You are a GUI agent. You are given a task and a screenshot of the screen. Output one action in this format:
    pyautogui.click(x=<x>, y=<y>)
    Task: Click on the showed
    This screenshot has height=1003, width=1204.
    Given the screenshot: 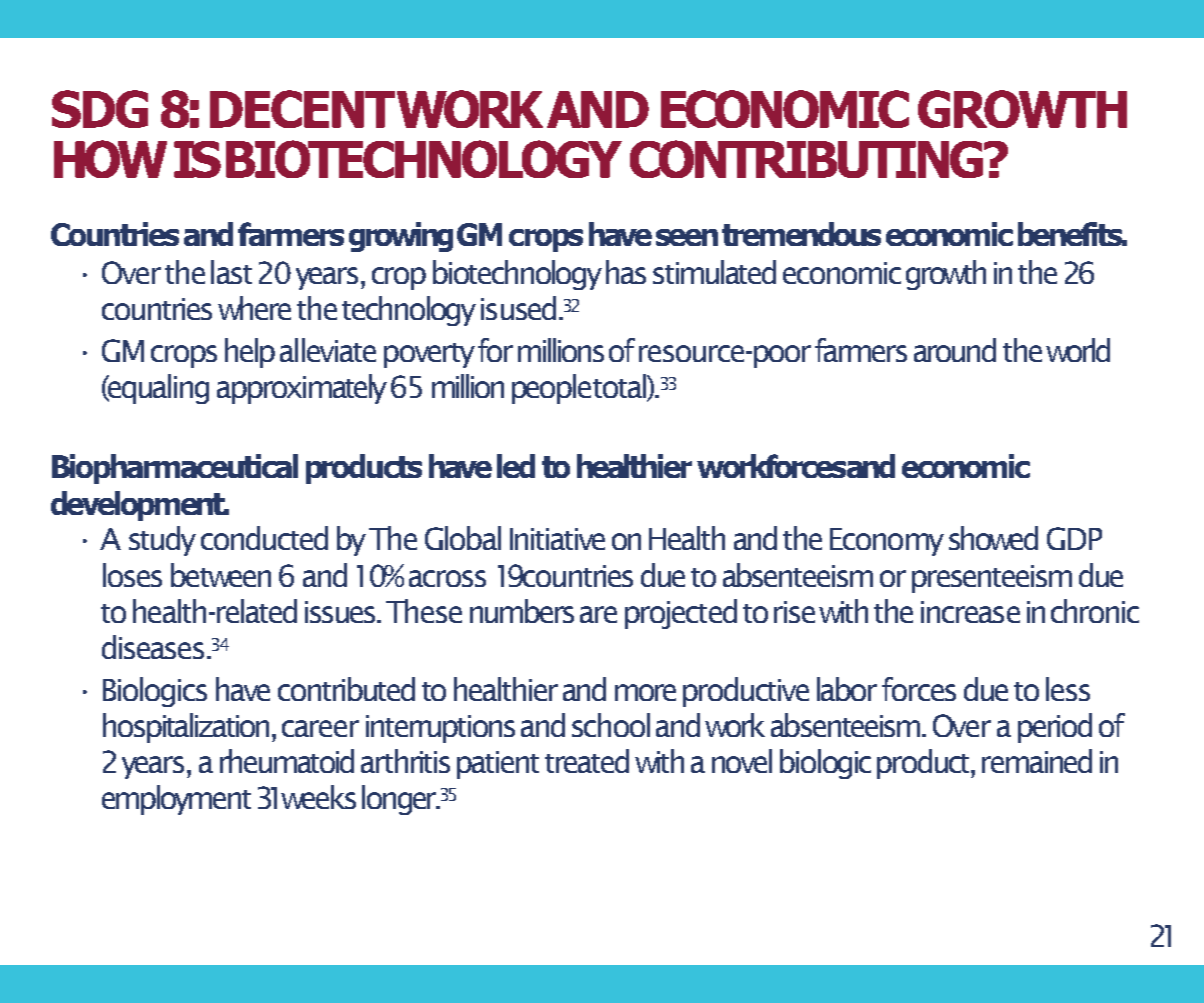 What is the action you would take?
    pyautogui.click(x=993, y=538)
